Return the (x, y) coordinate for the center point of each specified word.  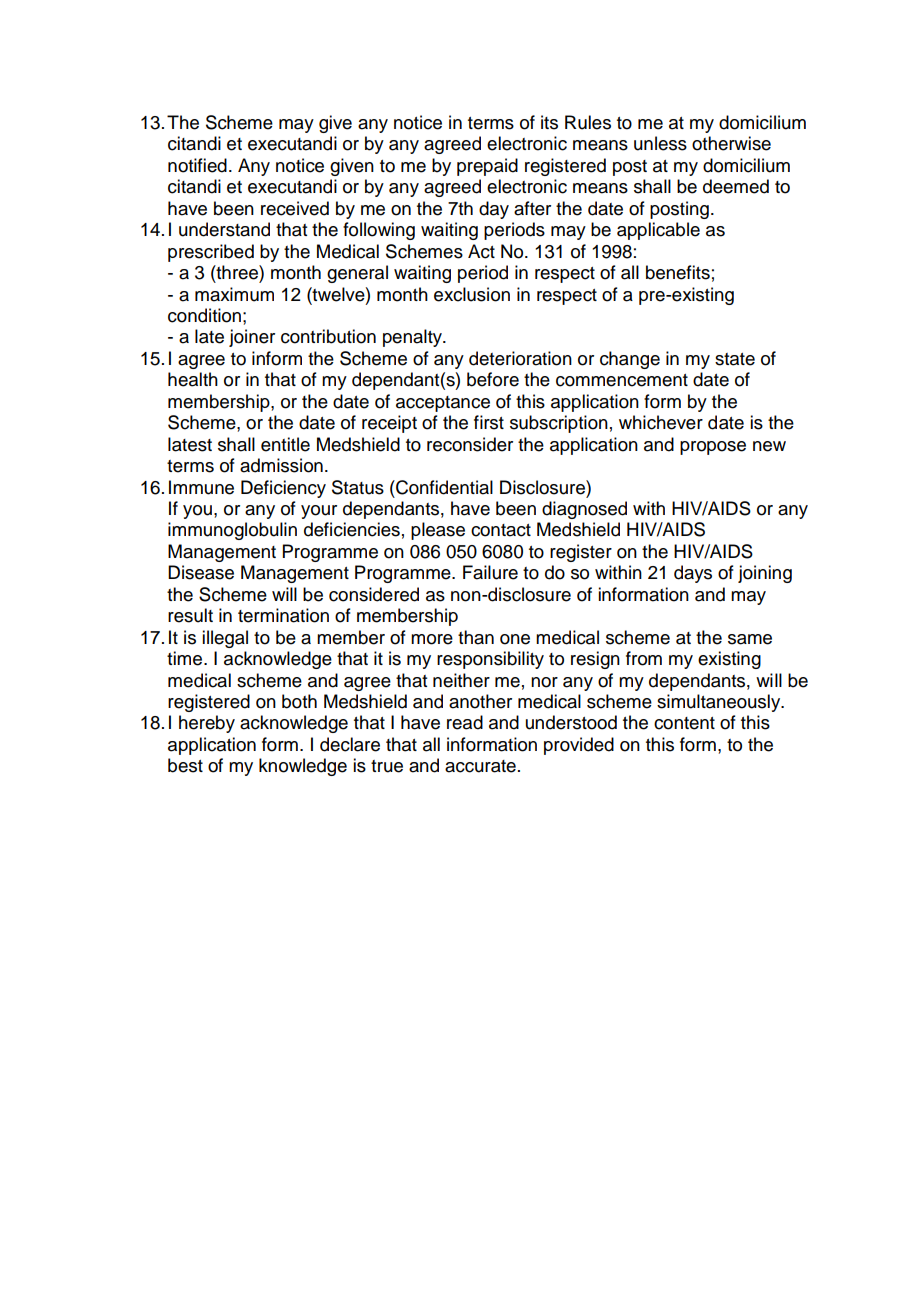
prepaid (487, 167)
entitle (285, 444)
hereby (207, 724)
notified (197, 165)
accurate (480, 766)
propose (713, 448)
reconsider (470, 444)
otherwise (731, 143)
